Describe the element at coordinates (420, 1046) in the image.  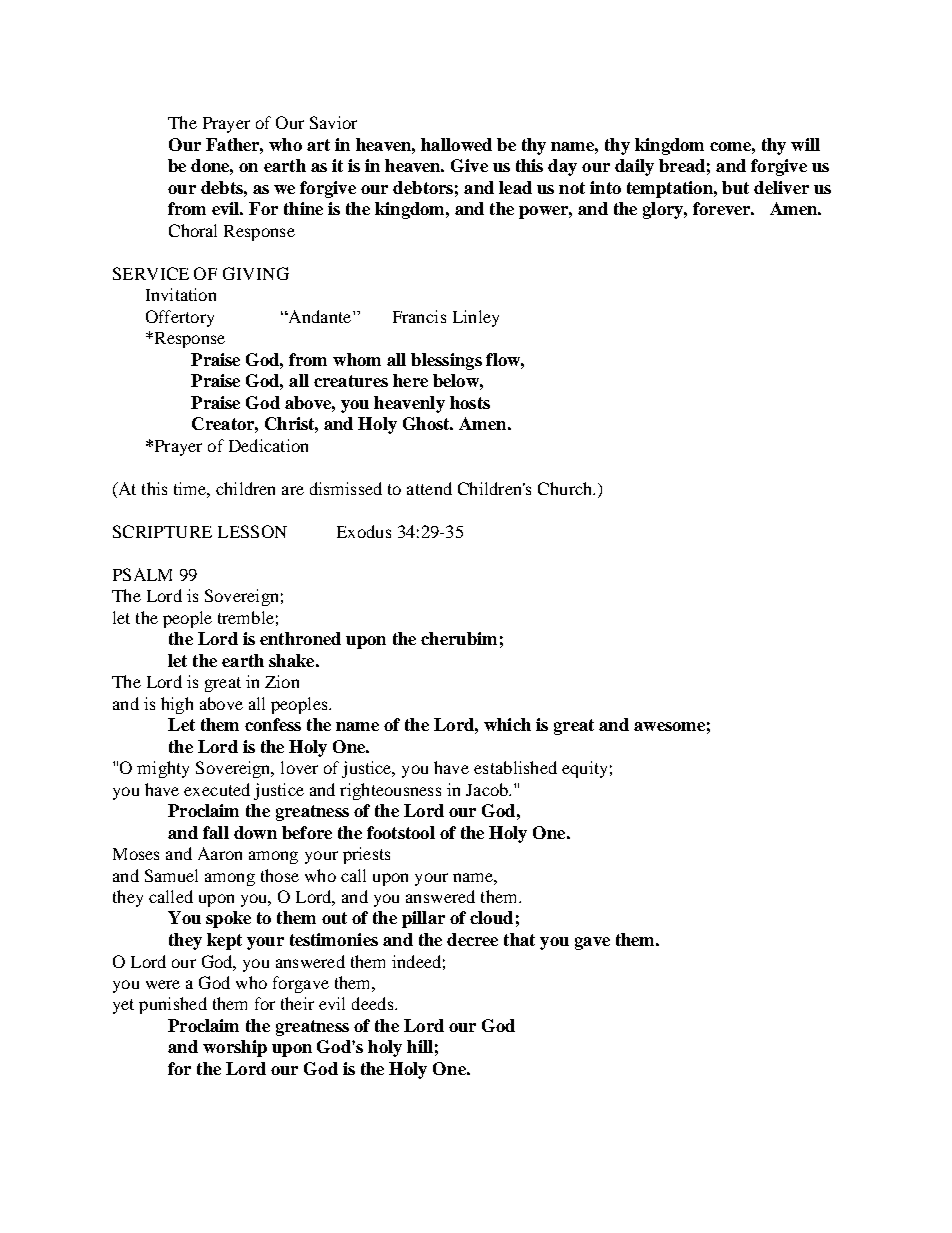
I see `hill` at that location.
